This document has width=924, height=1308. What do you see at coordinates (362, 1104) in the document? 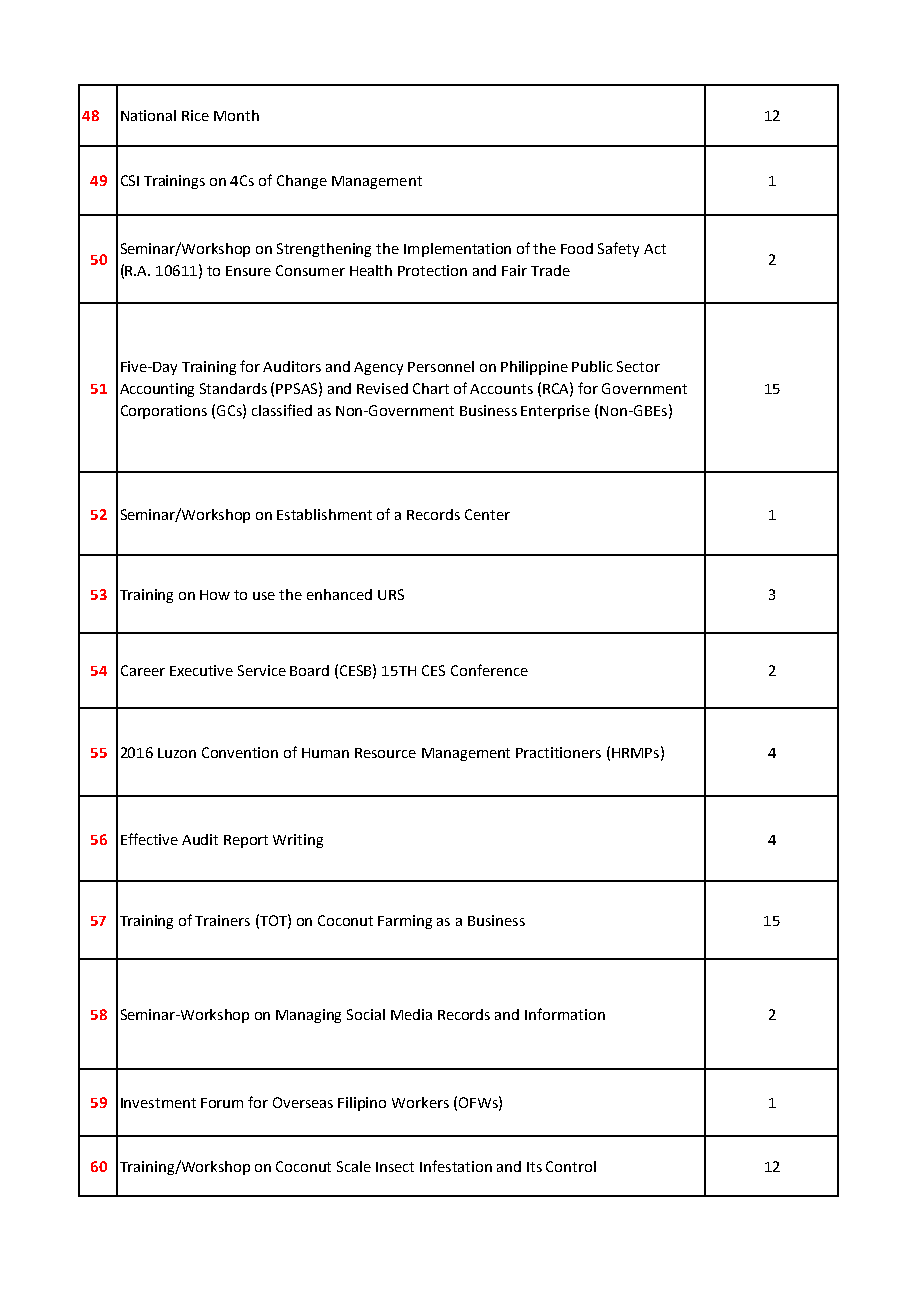
I see `Filipino` at bounding box center [362, 1104].
